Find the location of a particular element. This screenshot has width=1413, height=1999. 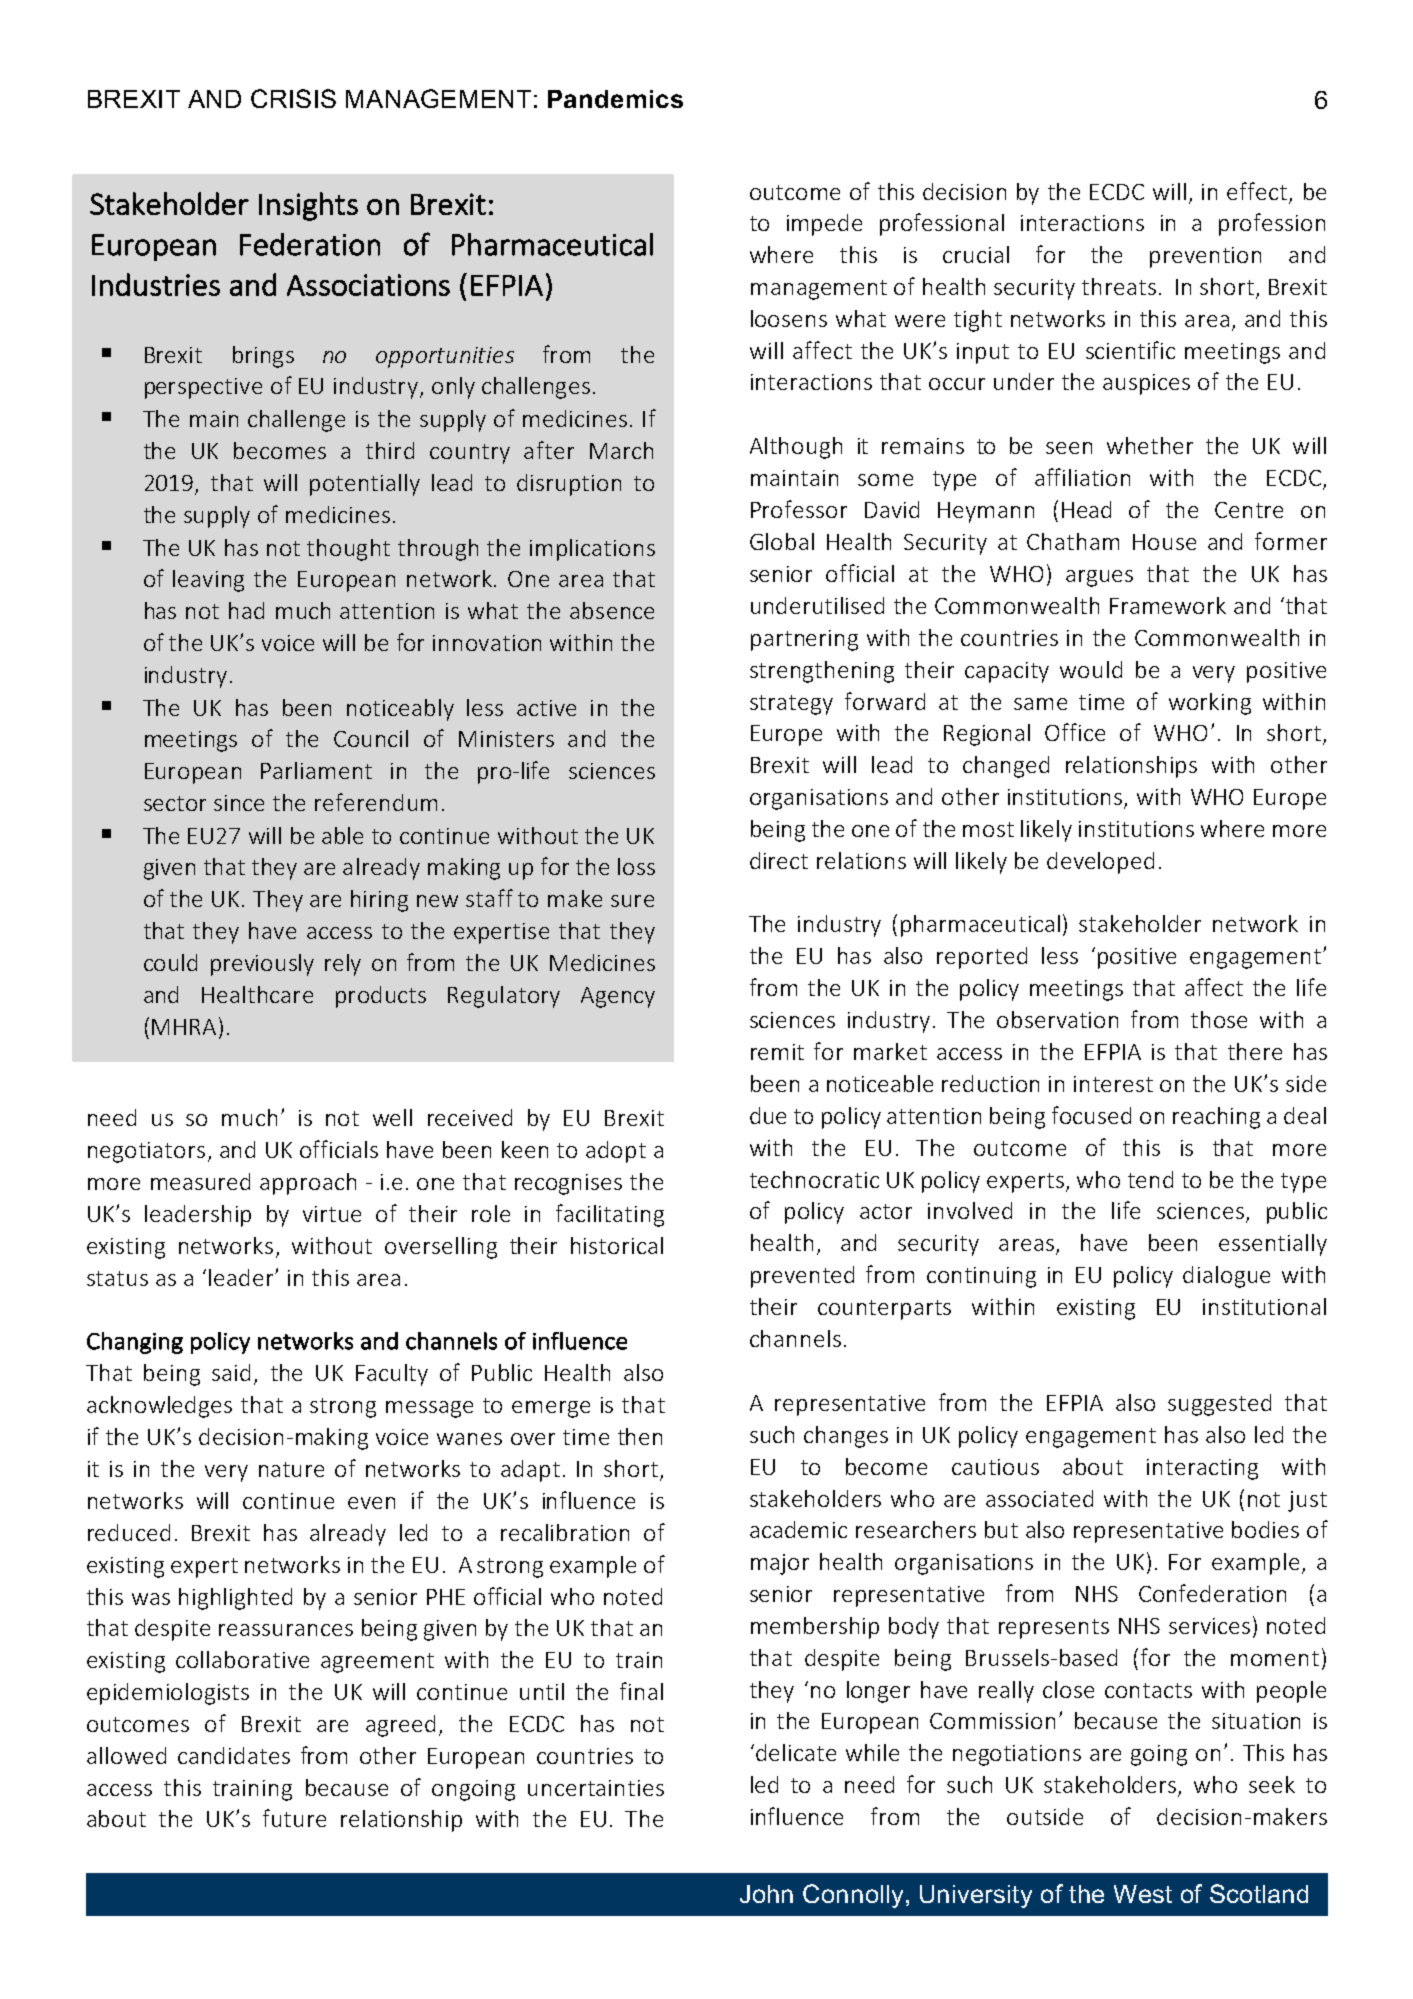

CRISIS is located at coordinates (293, 98).
